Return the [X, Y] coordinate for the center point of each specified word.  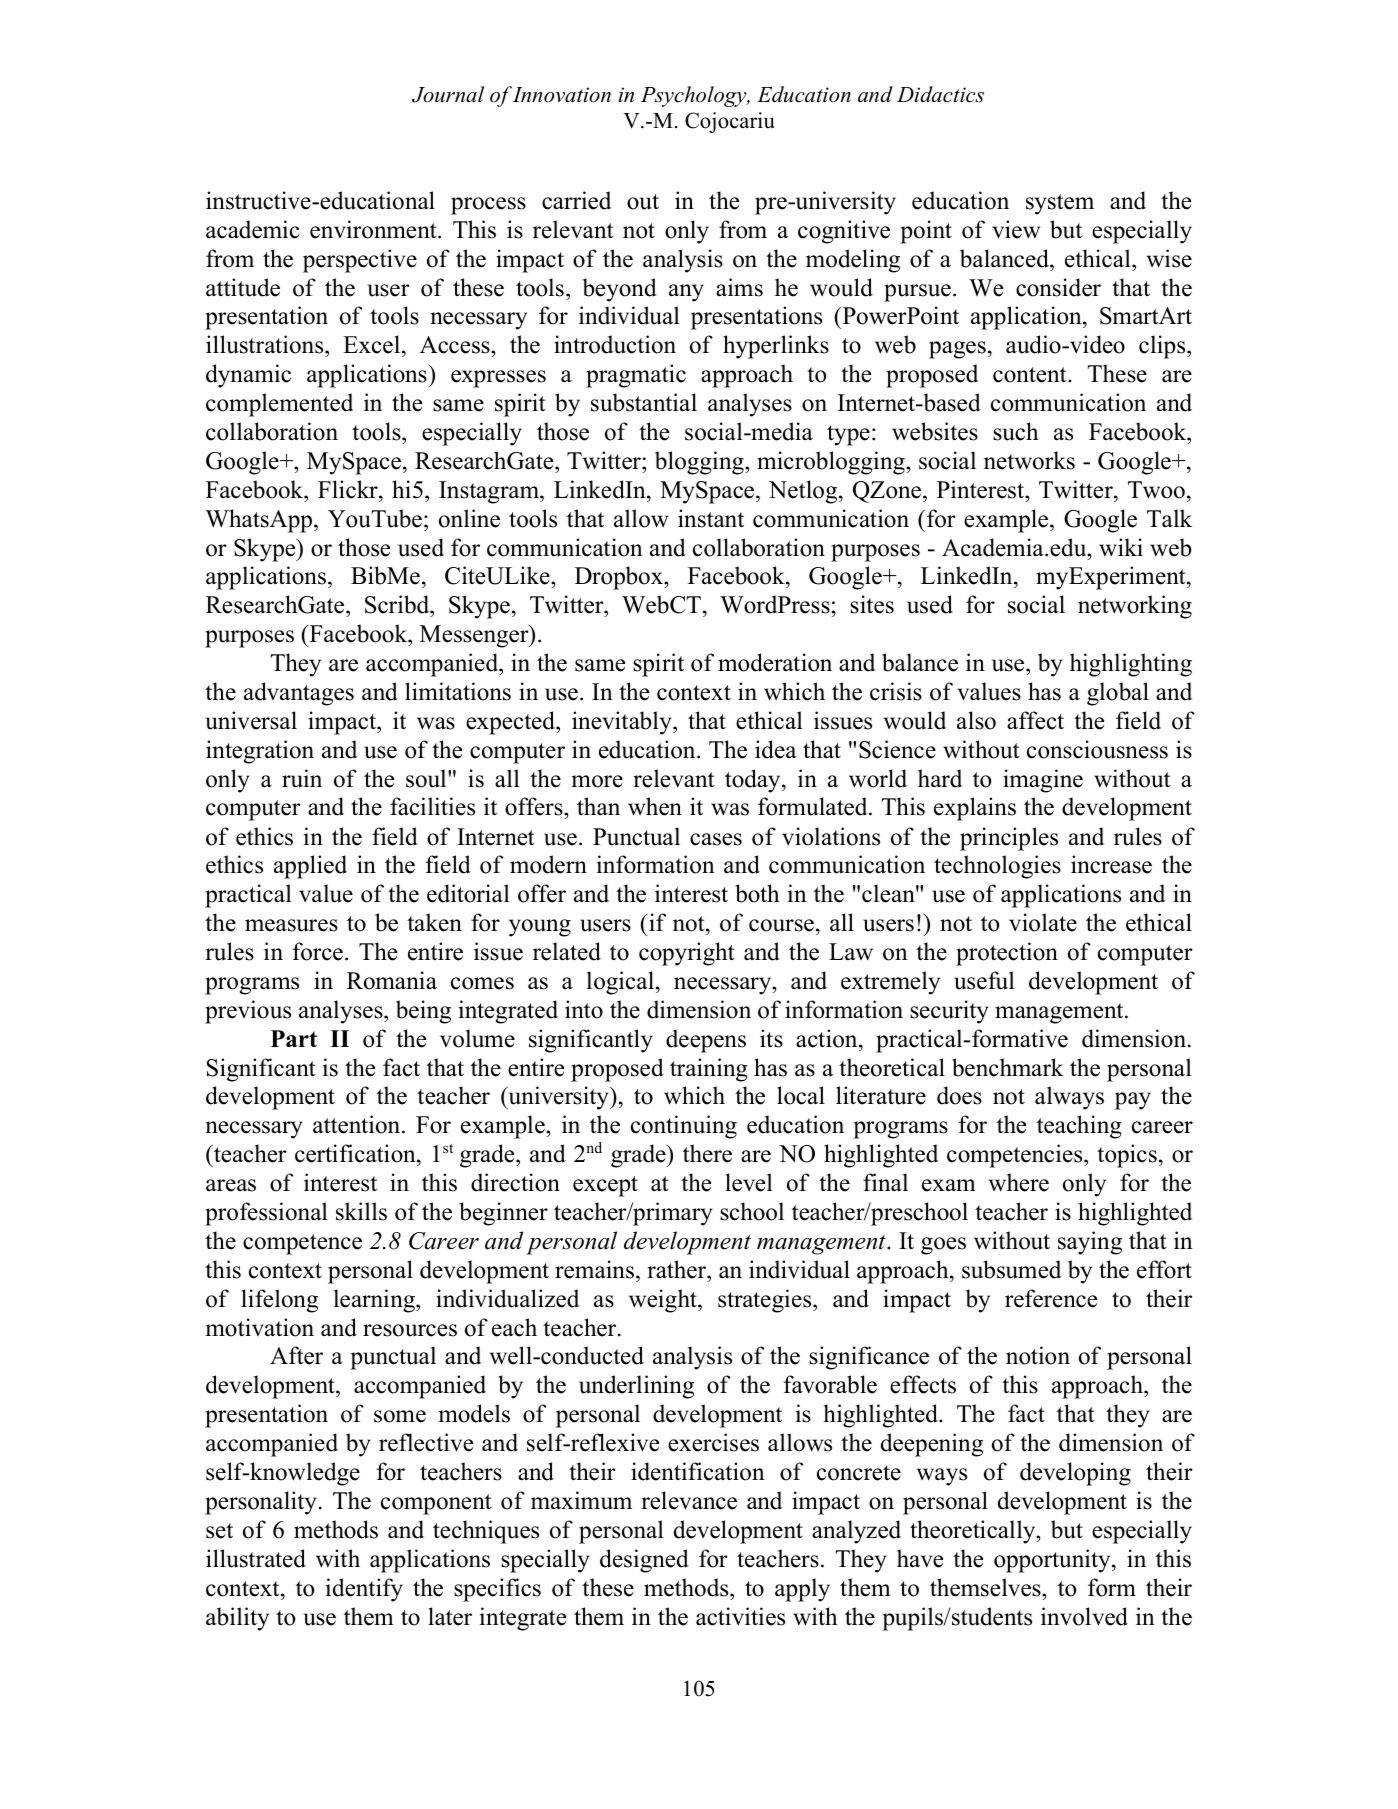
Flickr [349, 489]
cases [716, 839]
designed [644, 1561]
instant [711, 518]
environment [374, 229]
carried [576, 200]
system [1060, 204]
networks [1029, 460]
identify [364, 1590]
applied [310, 867]
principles [1009, 839]
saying [1090, 1243]
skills [361, 1211]
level [749, 1182]
